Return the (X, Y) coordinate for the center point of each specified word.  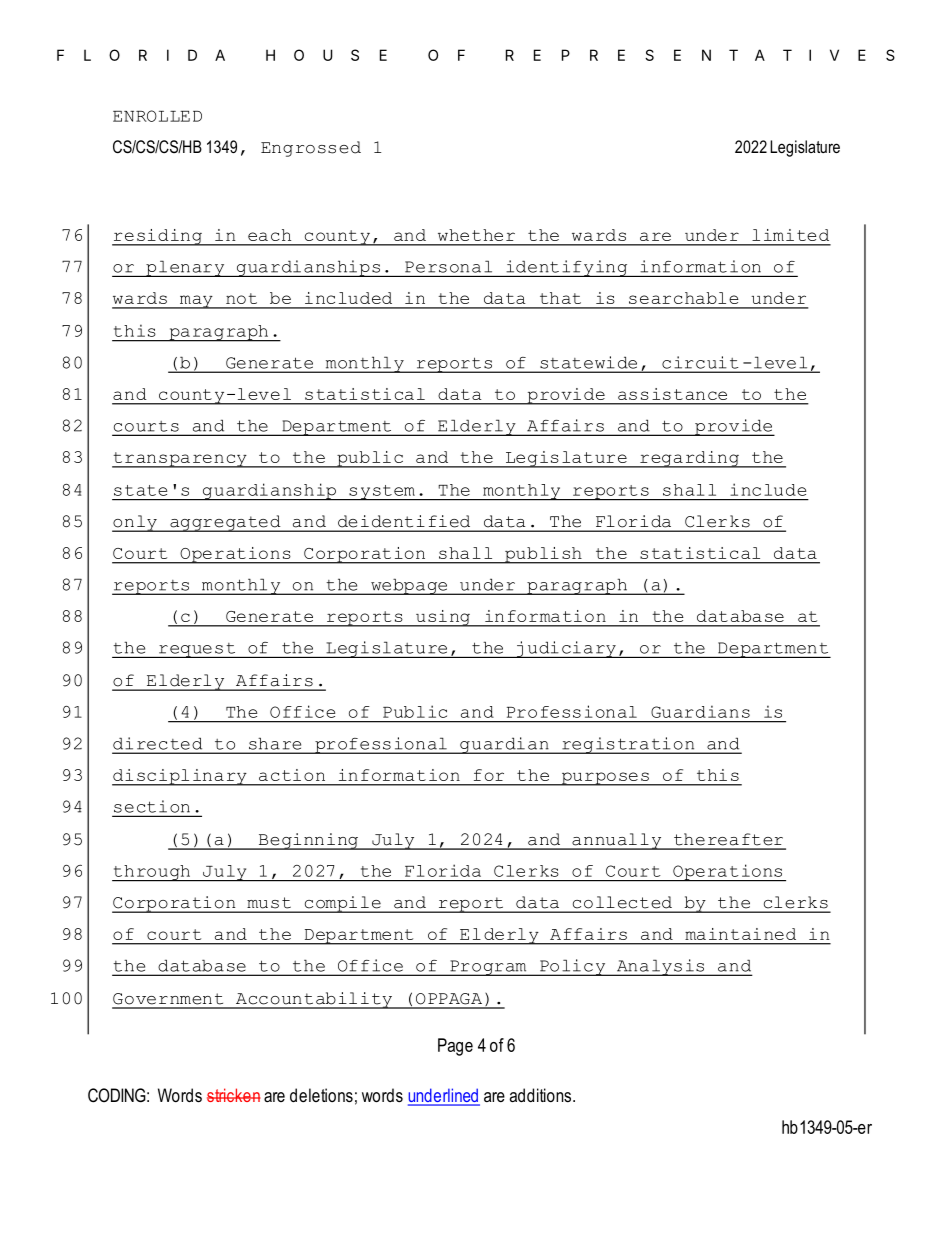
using (443, 618)
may (196, 302)
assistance (672, 394)
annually (617, 841)
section (152, 806)
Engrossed (311, 149)
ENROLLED (157, 116)
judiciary (566, 649)
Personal (448, 267)
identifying (567, 268)
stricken (234, 1095)
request (197, 650)
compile (342, 904)
